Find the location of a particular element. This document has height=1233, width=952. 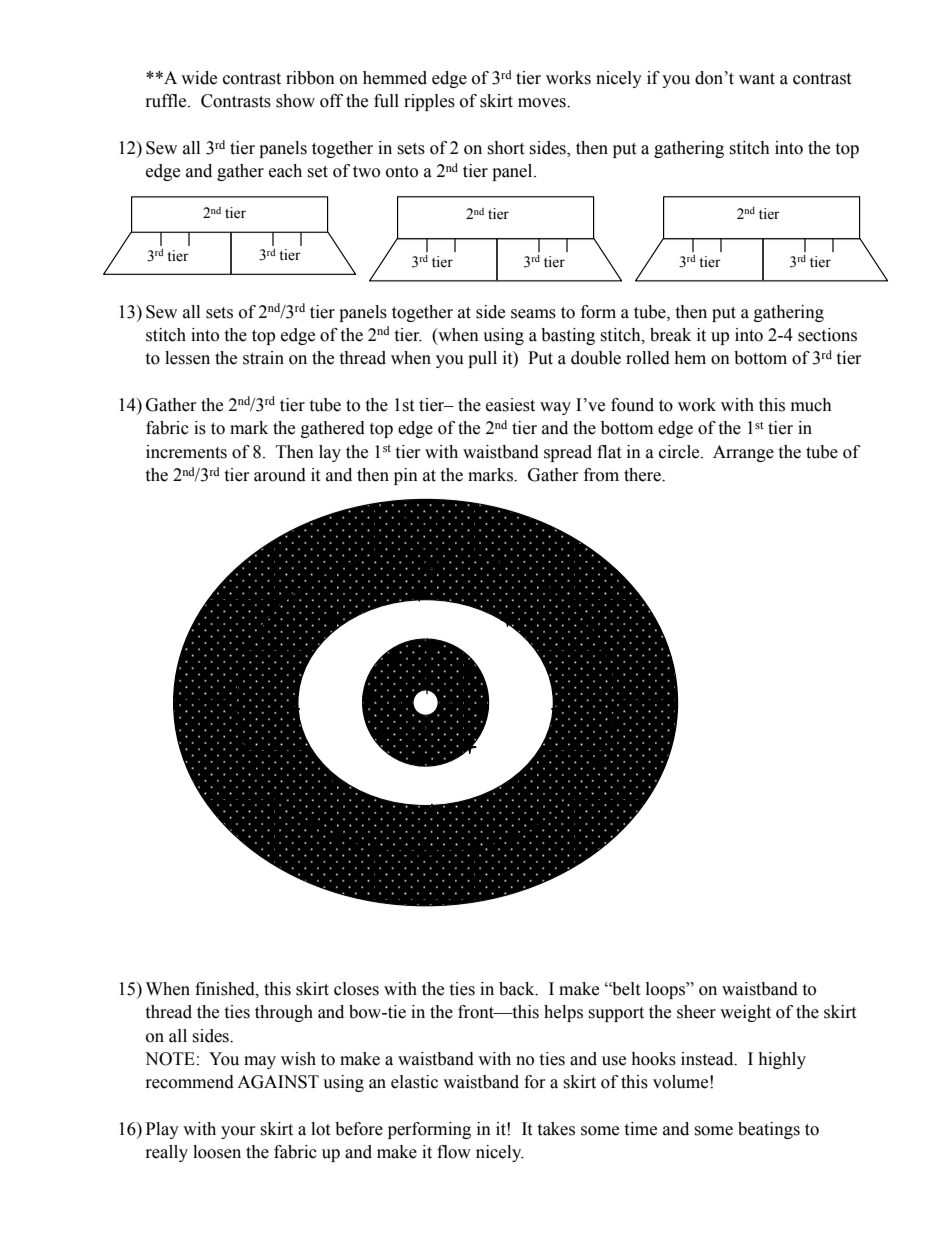

around is located at coordinates (280, 475).
